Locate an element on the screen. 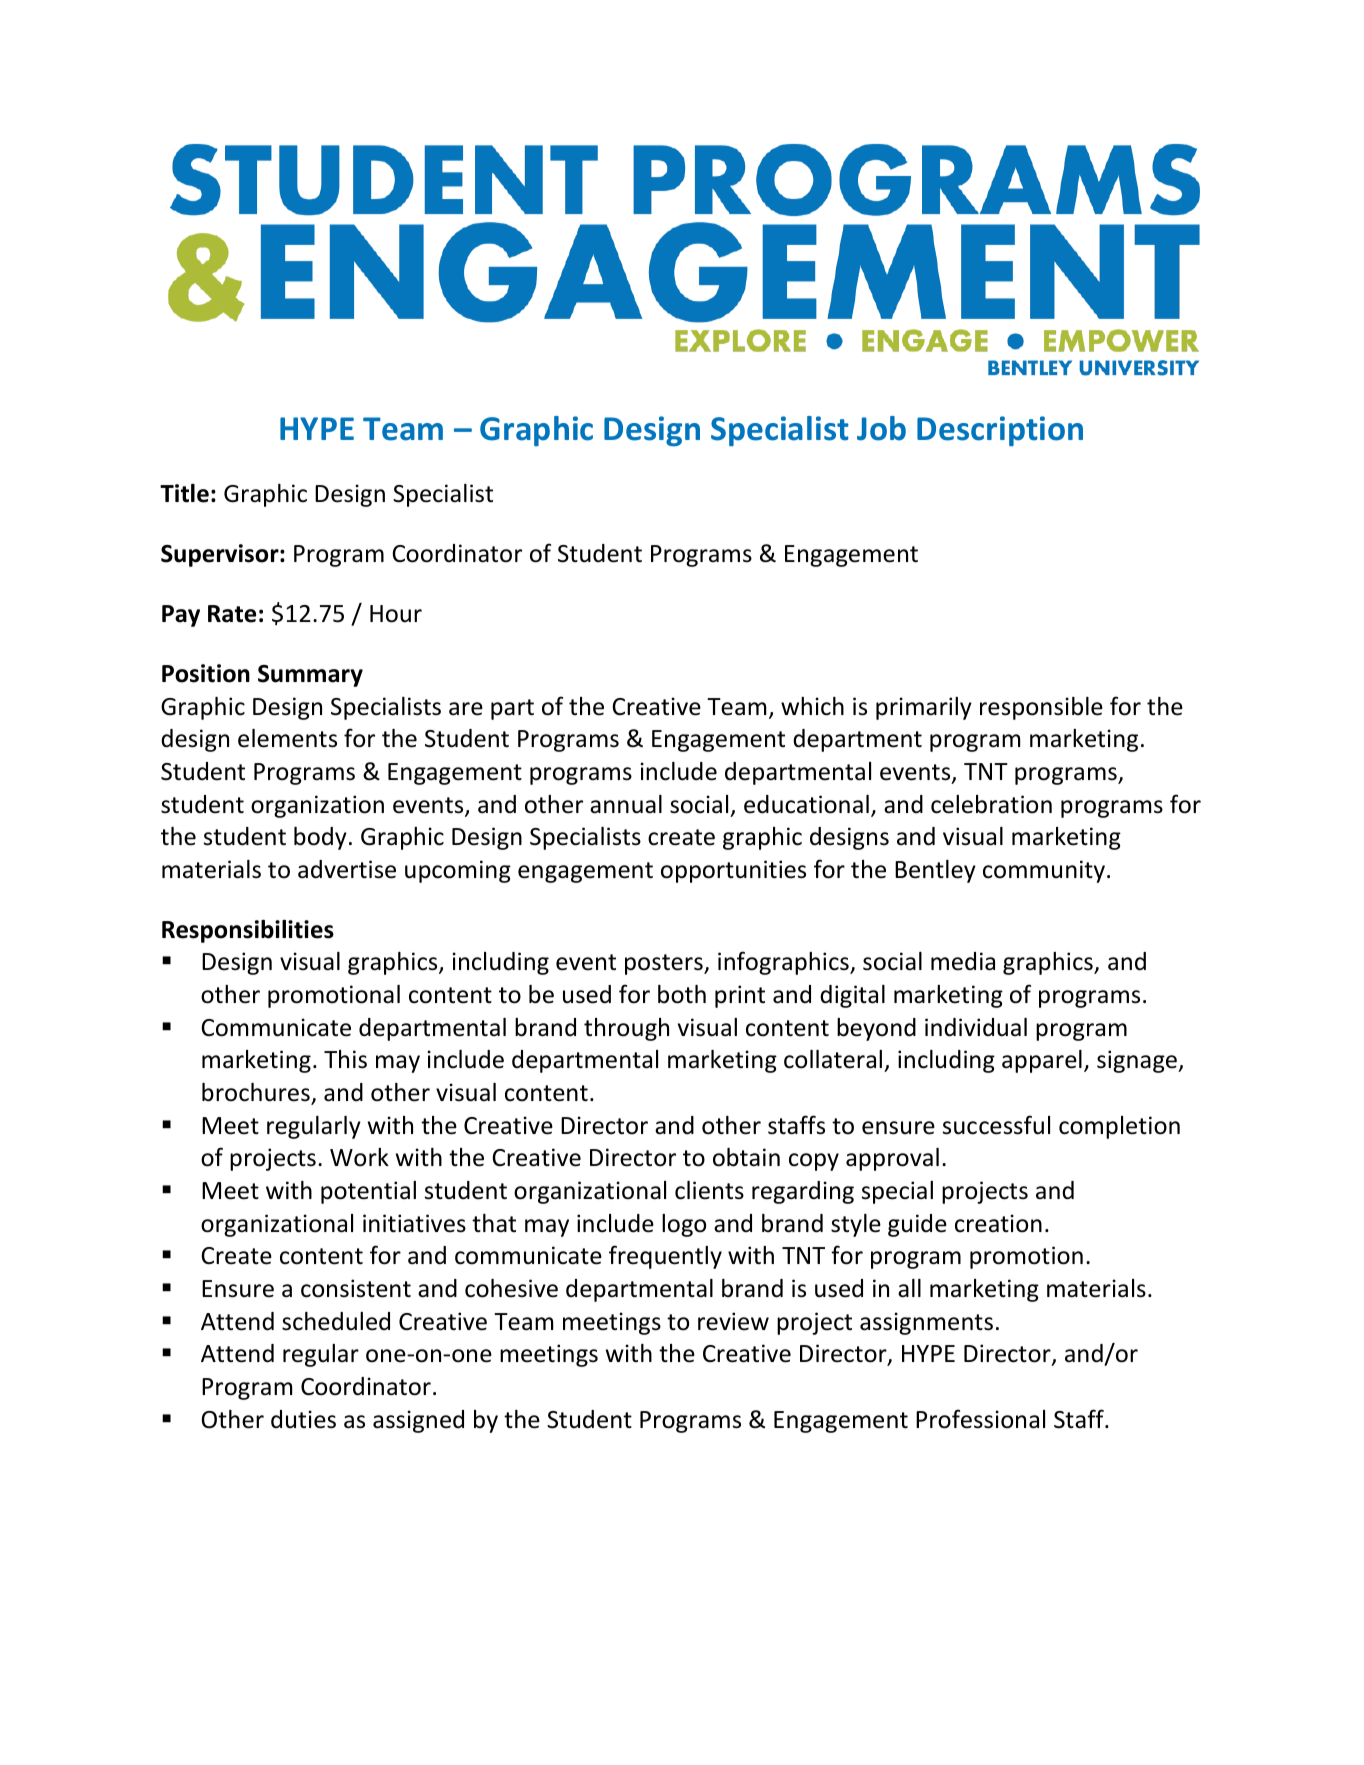 This screenshot has height=1765, width=1364. review is located at coordinates (733, 1321).
